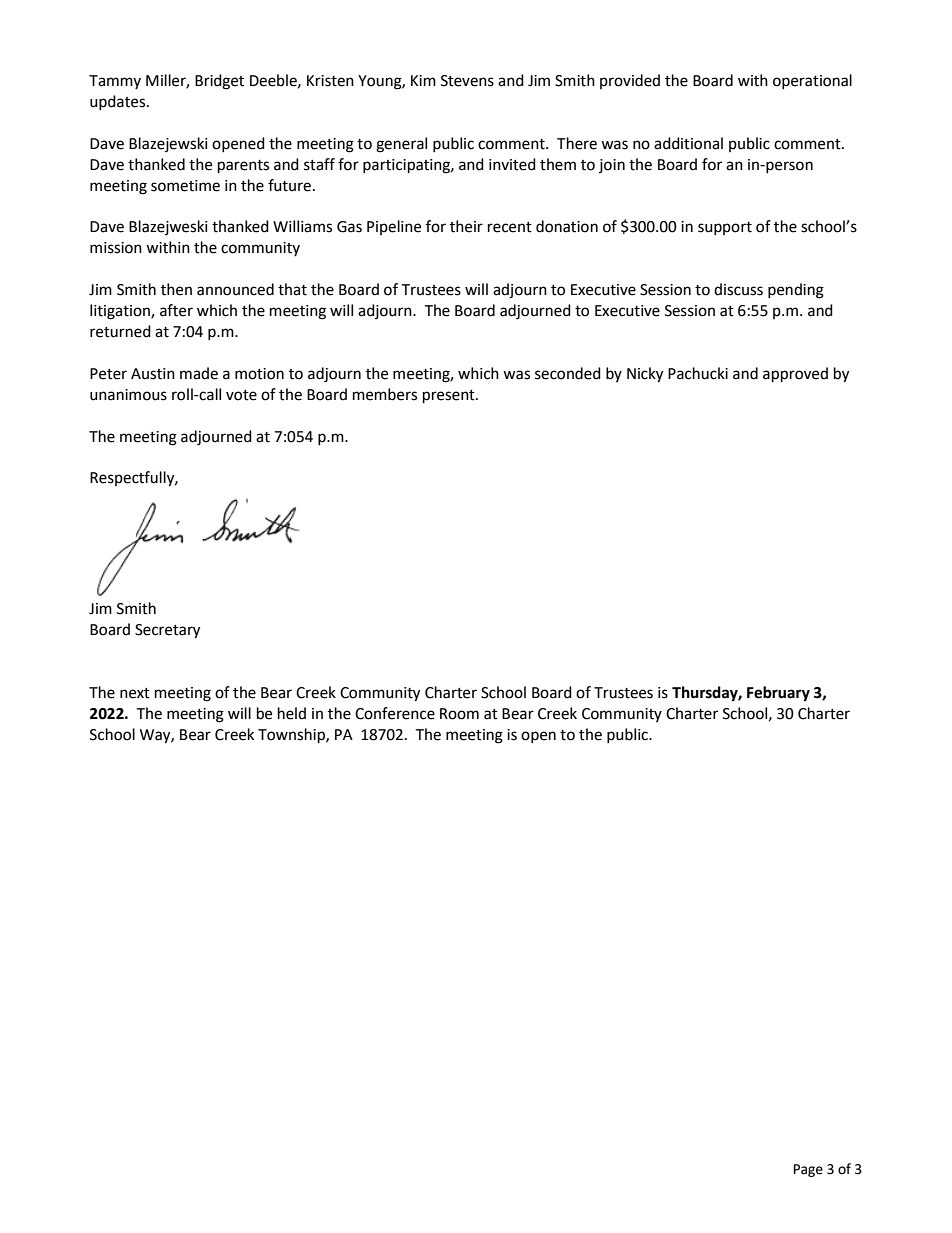 The width and height of the screenshot is (952, 1233). I want to click on February, so click(778, 694).
